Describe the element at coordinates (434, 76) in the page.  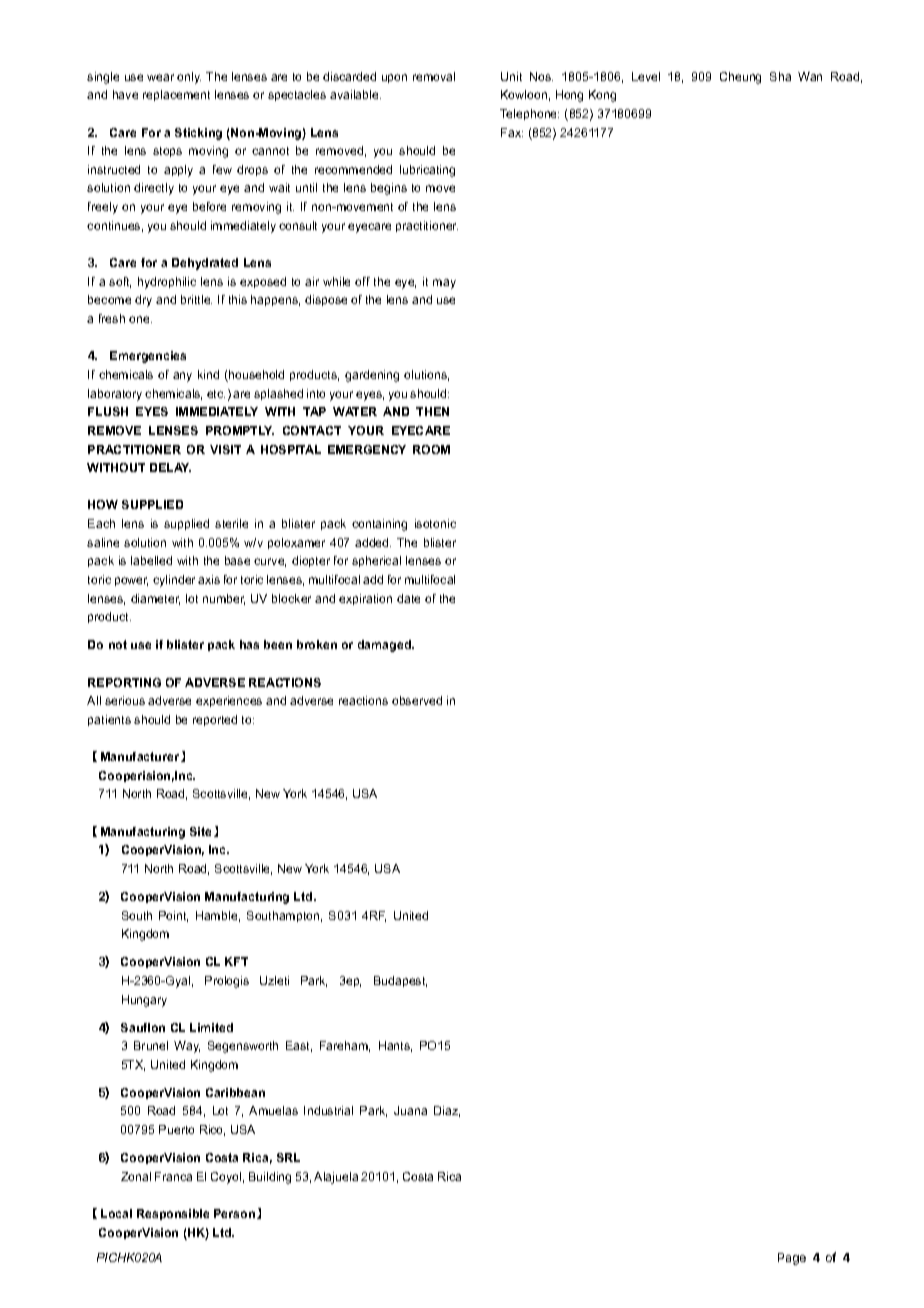
I see `removal` at that location.
